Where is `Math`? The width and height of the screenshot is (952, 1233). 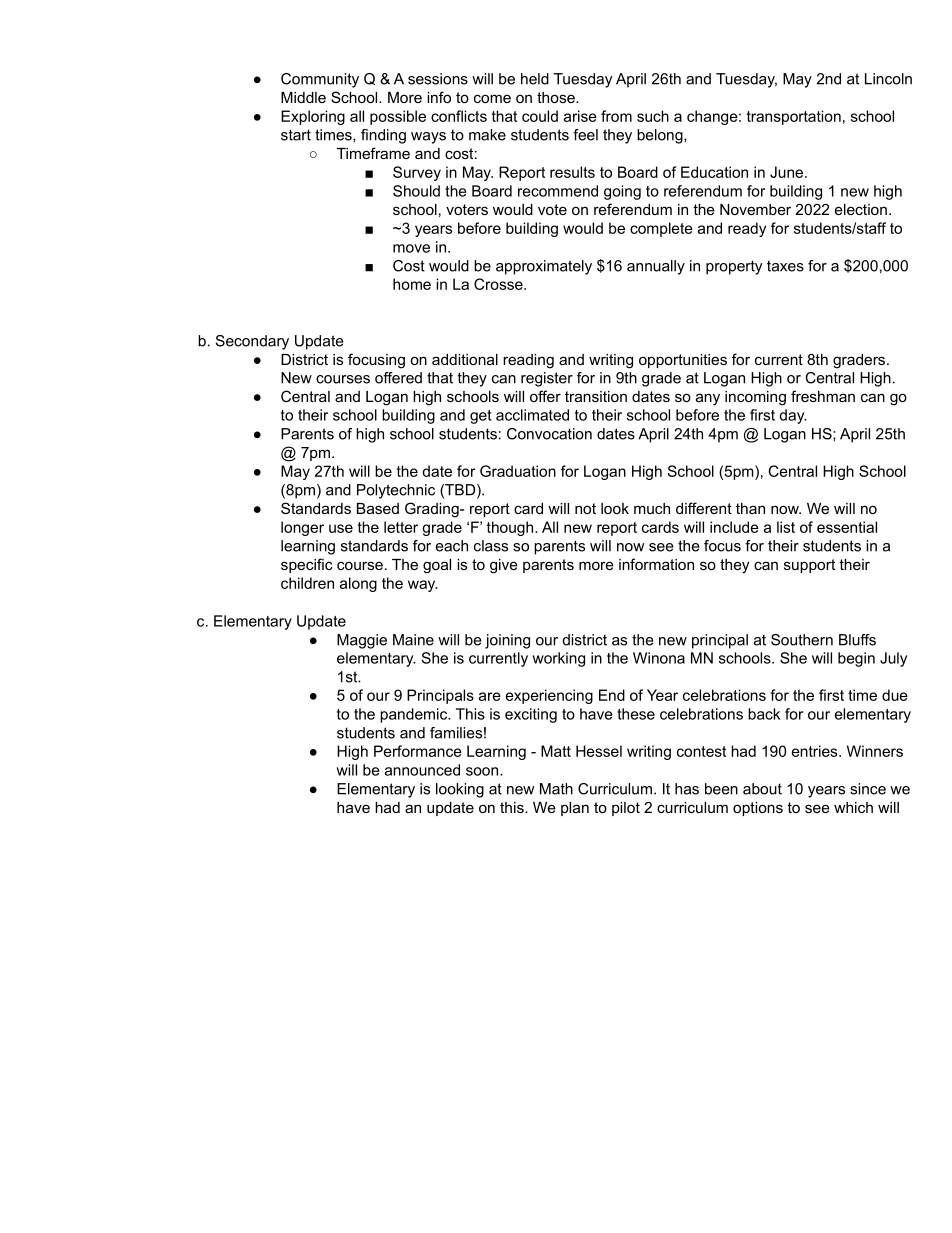
Math is located at coordinates (556, 789).
